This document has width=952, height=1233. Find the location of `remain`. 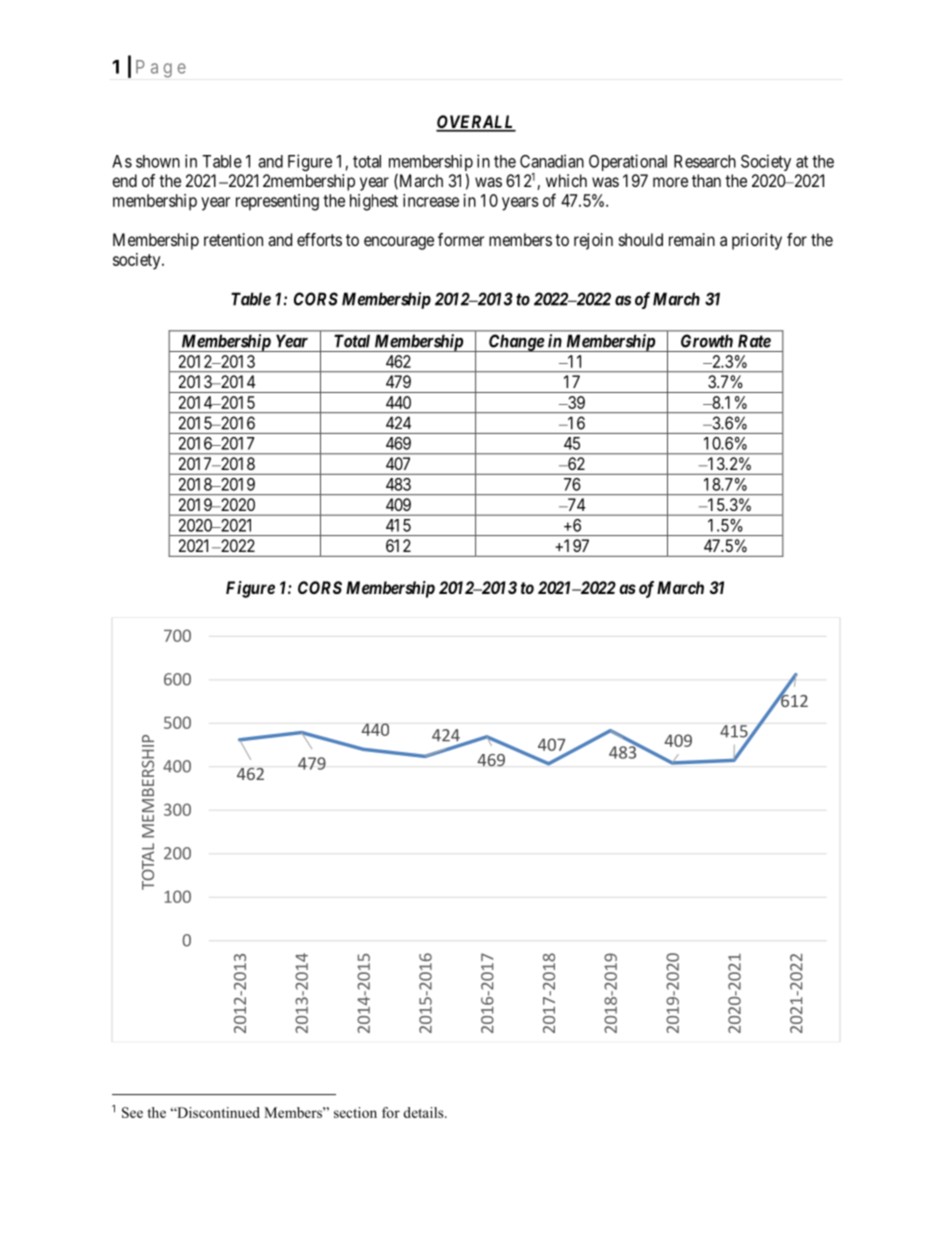

remain is located at coordinates (692, 239).
